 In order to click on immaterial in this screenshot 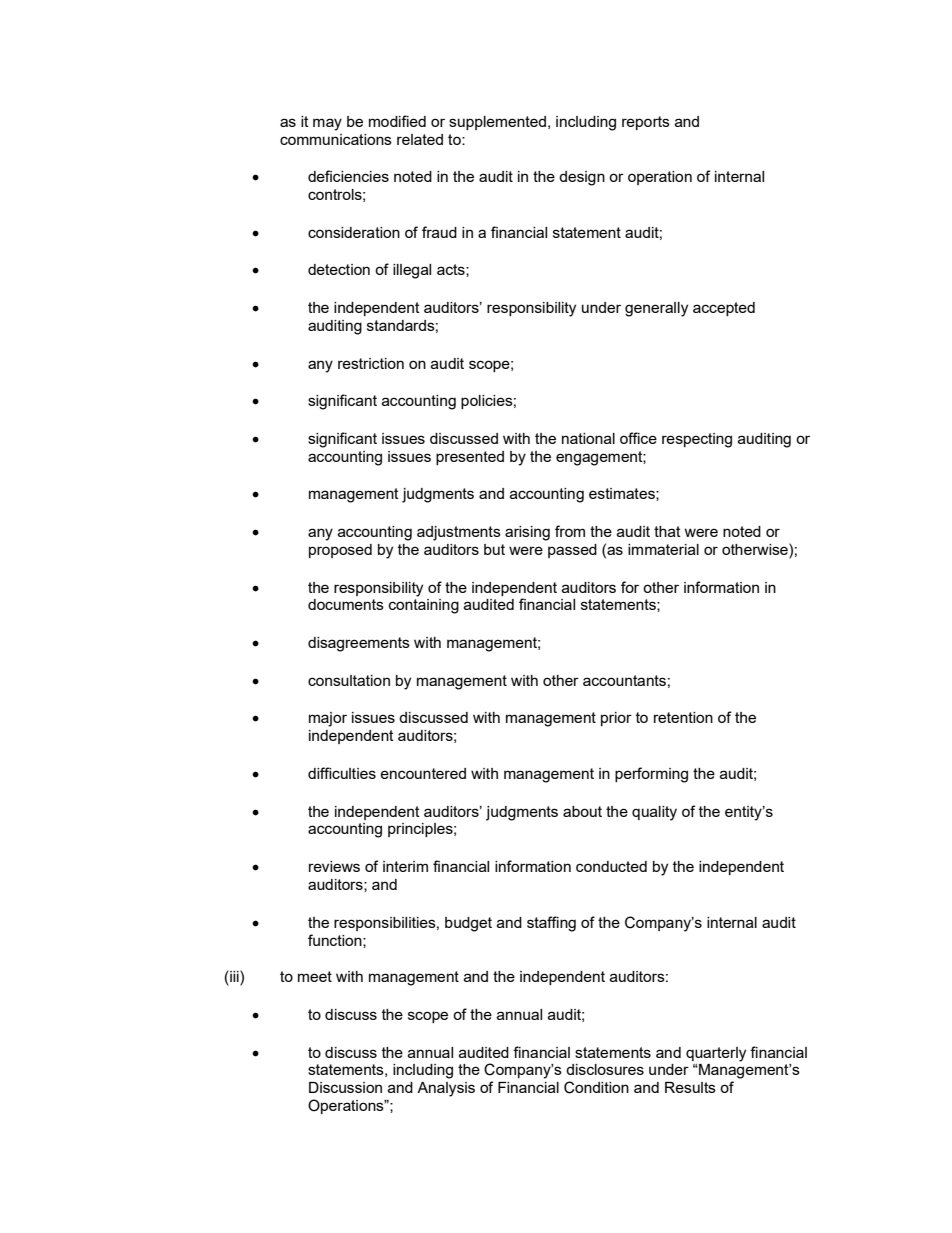, I will do `click(663, 549)`.
